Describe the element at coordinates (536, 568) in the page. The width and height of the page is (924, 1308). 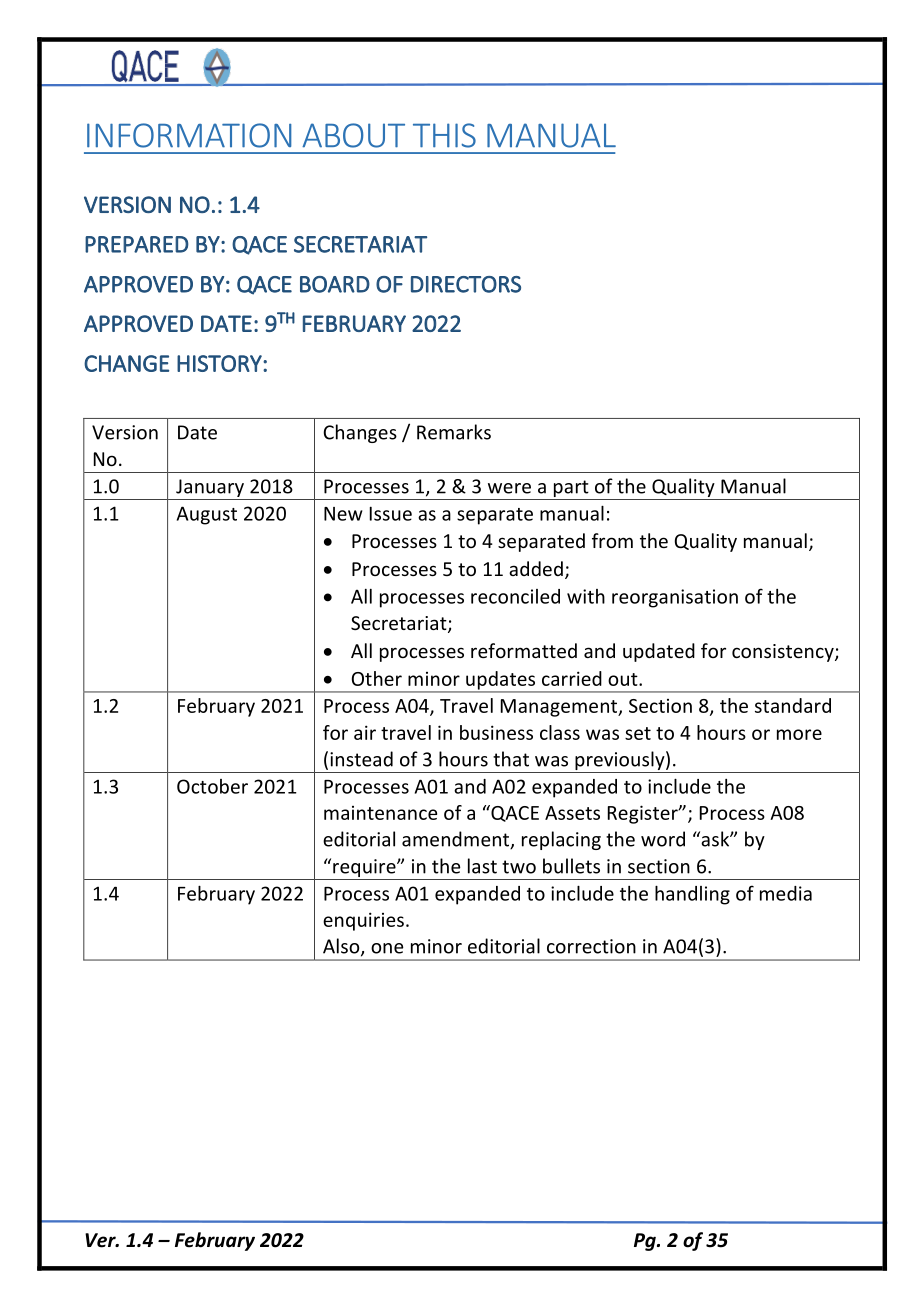
I see `added` at that location.
